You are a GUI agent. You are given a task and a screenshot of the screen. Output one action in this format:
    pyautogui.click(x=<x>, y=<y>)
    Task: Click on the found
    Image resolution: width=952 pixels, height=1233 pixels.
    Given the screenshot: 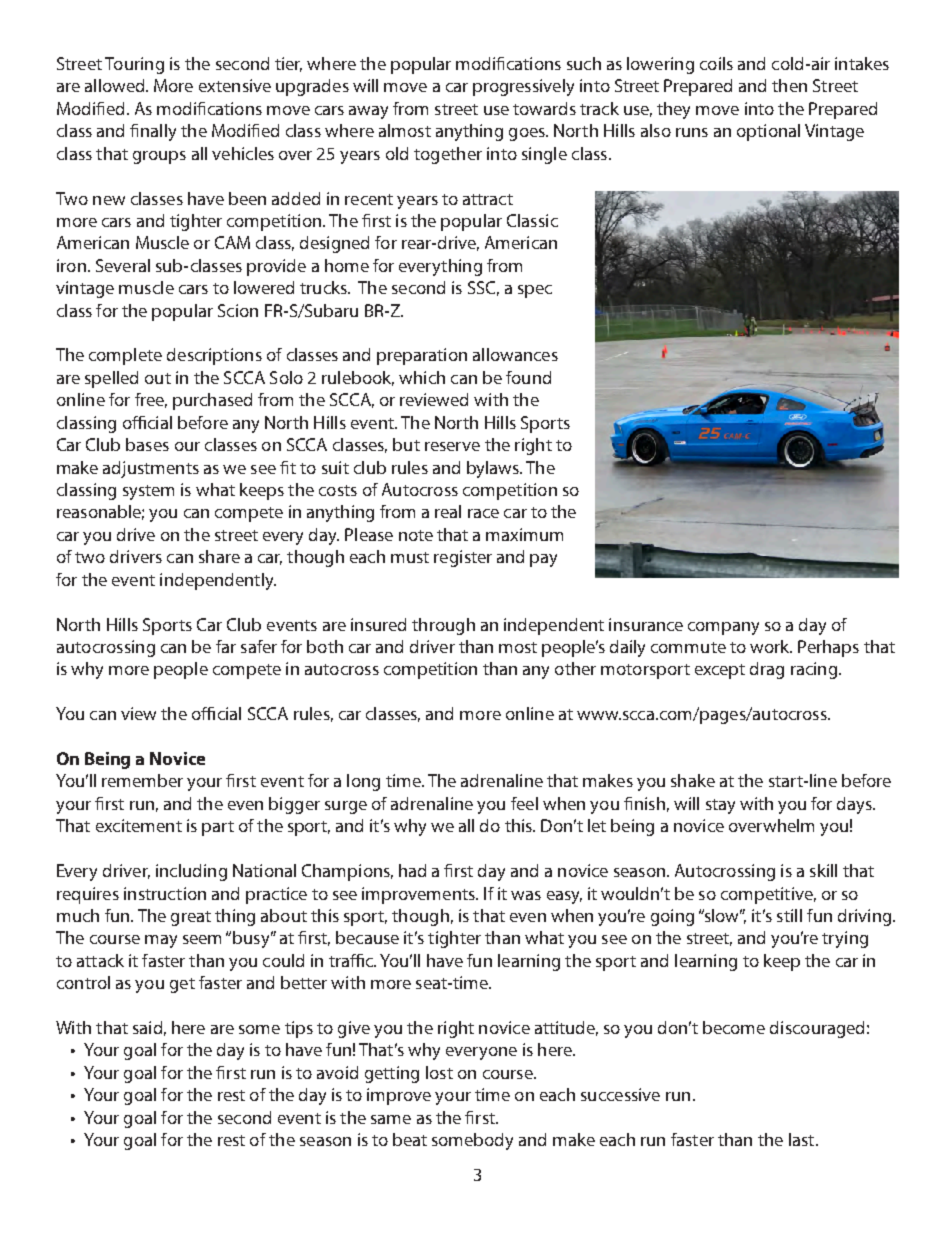 What is the action you would take?
    pyautogui.click(x=528, y=377)
